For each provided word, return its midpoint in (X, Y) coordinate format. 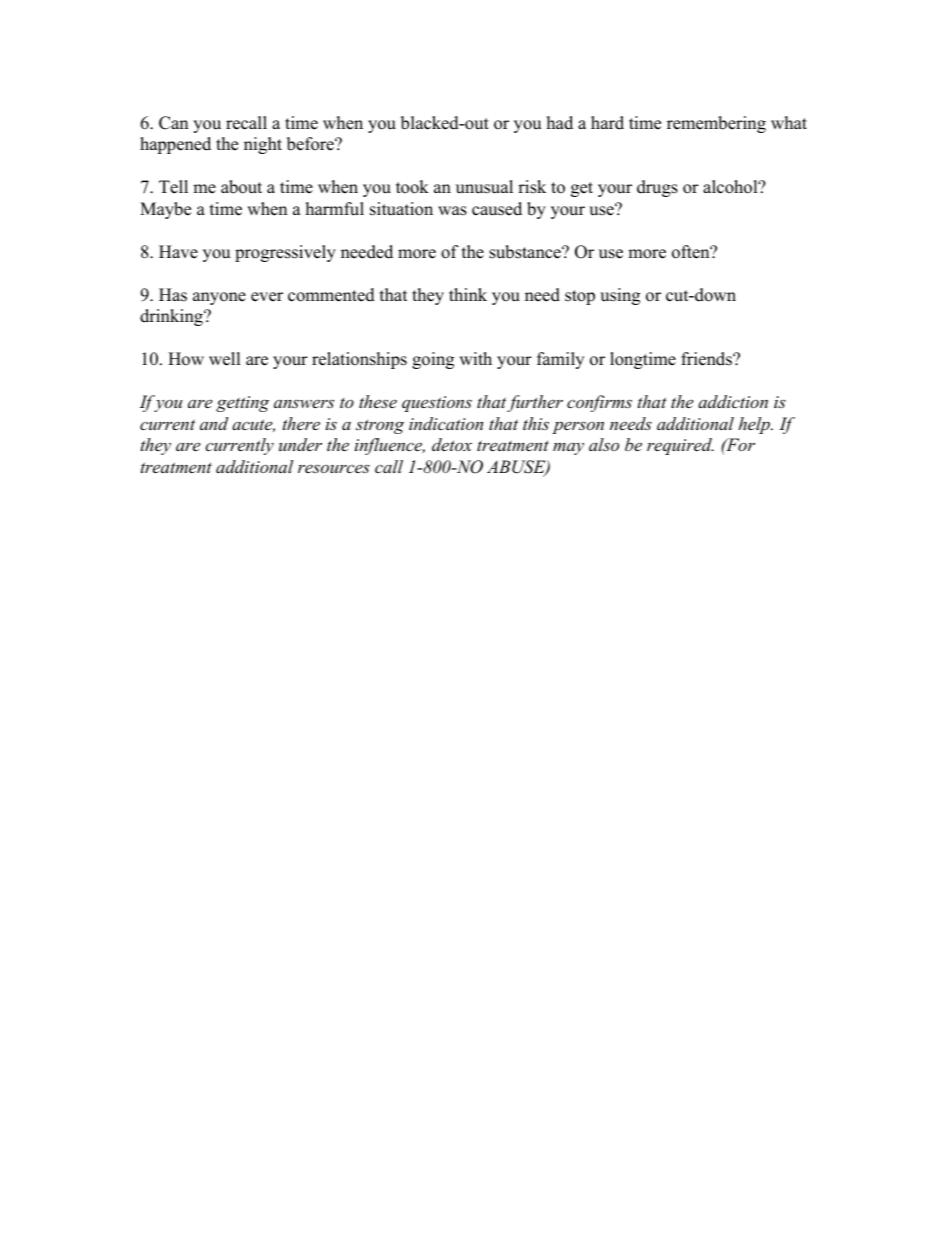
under (300, 444)
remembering (716, 124)
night (263, 145)
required (680, 446)
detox (452, 444)
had (560, 123)
